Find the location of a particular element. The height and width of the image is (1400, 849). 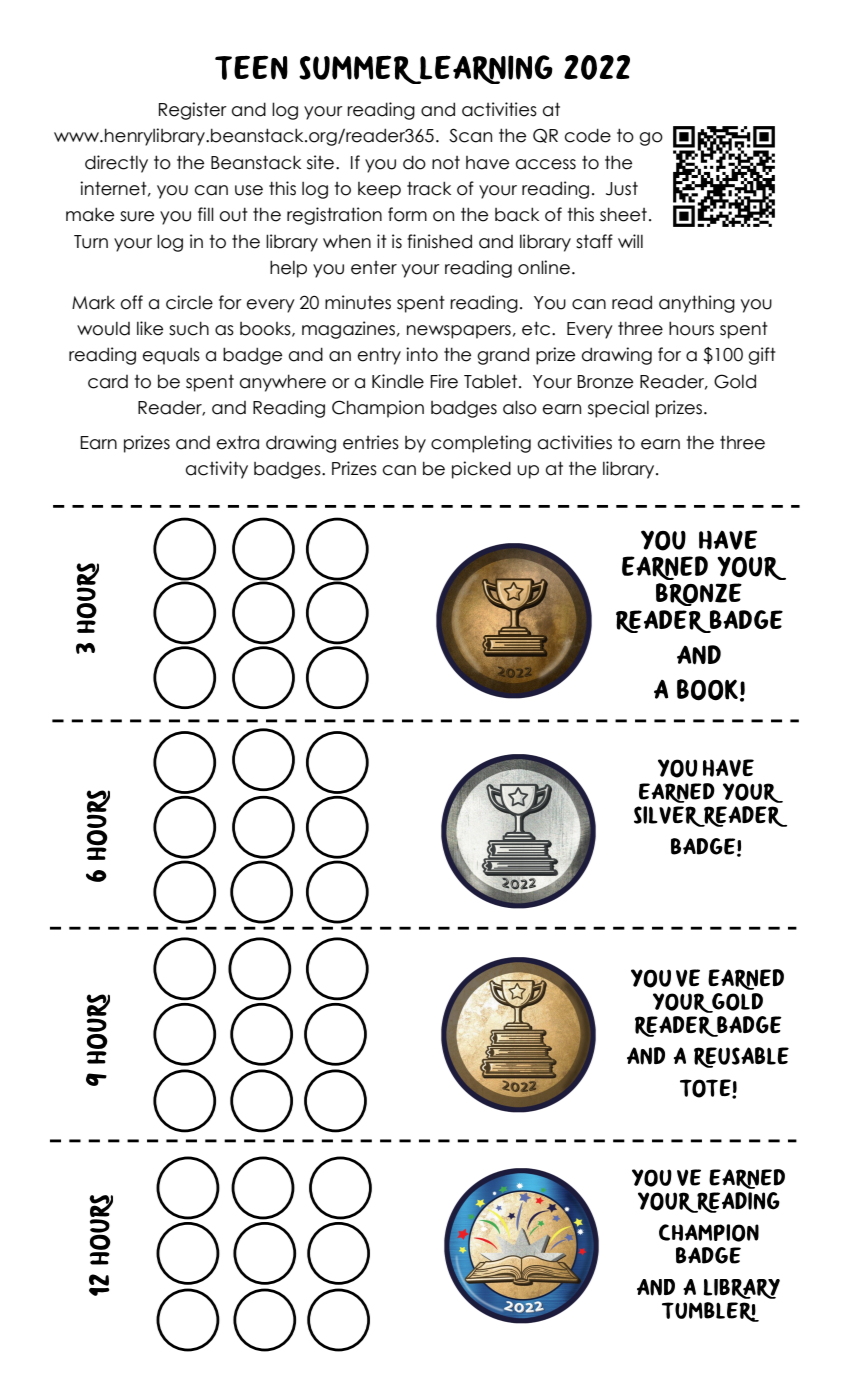

hours is located at coordinates (691, 328).
